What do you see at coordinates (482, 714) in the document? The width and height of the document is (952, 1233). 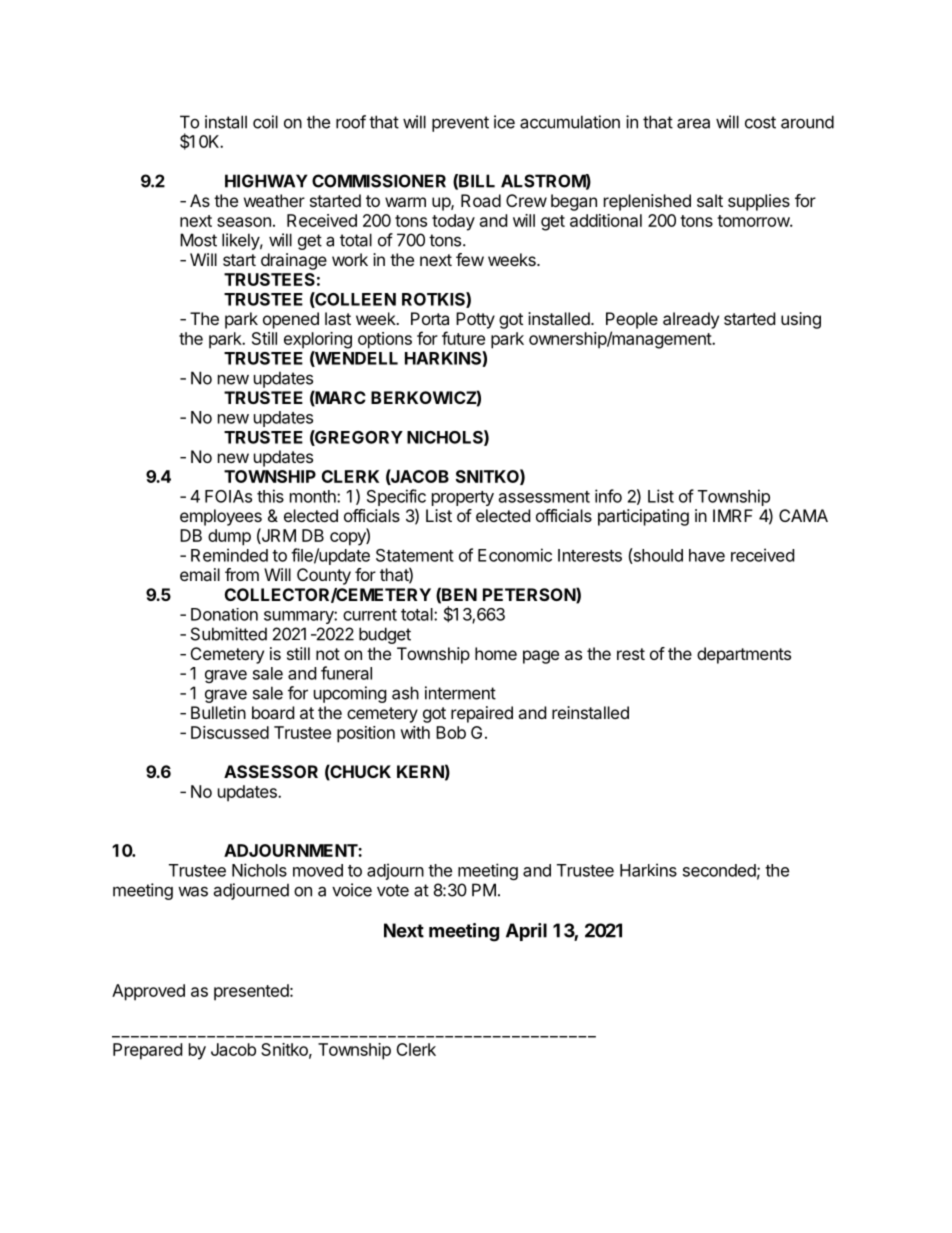 I see `repaired` at bounding box center [482, 714].
